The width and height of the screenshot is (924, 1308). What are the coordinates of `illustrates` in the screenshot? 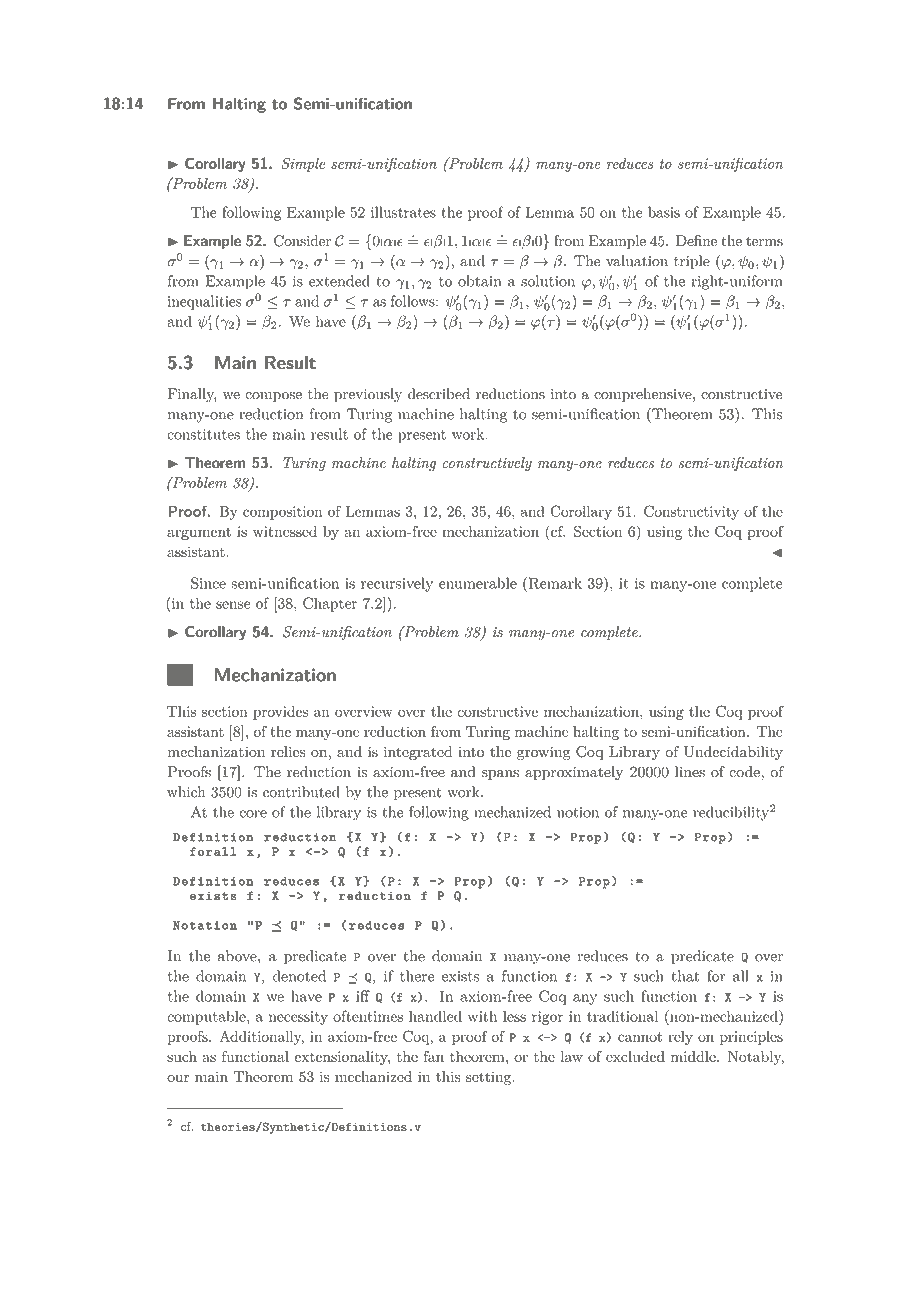 It's located at (403, 212).
